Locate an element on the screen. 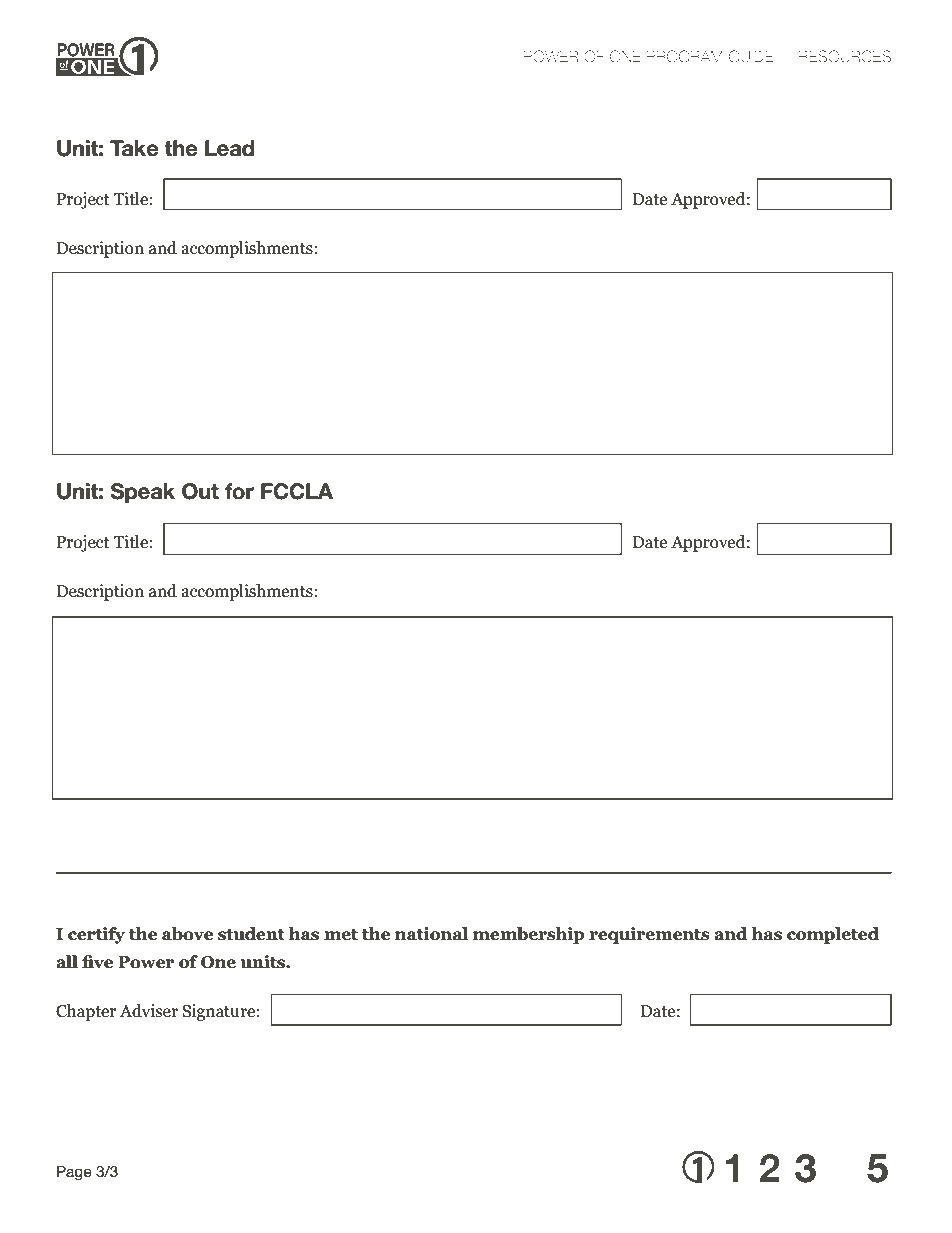 The width and height of the screenshot is (952, 1233). Family is located at coordinates (156, 1194).
